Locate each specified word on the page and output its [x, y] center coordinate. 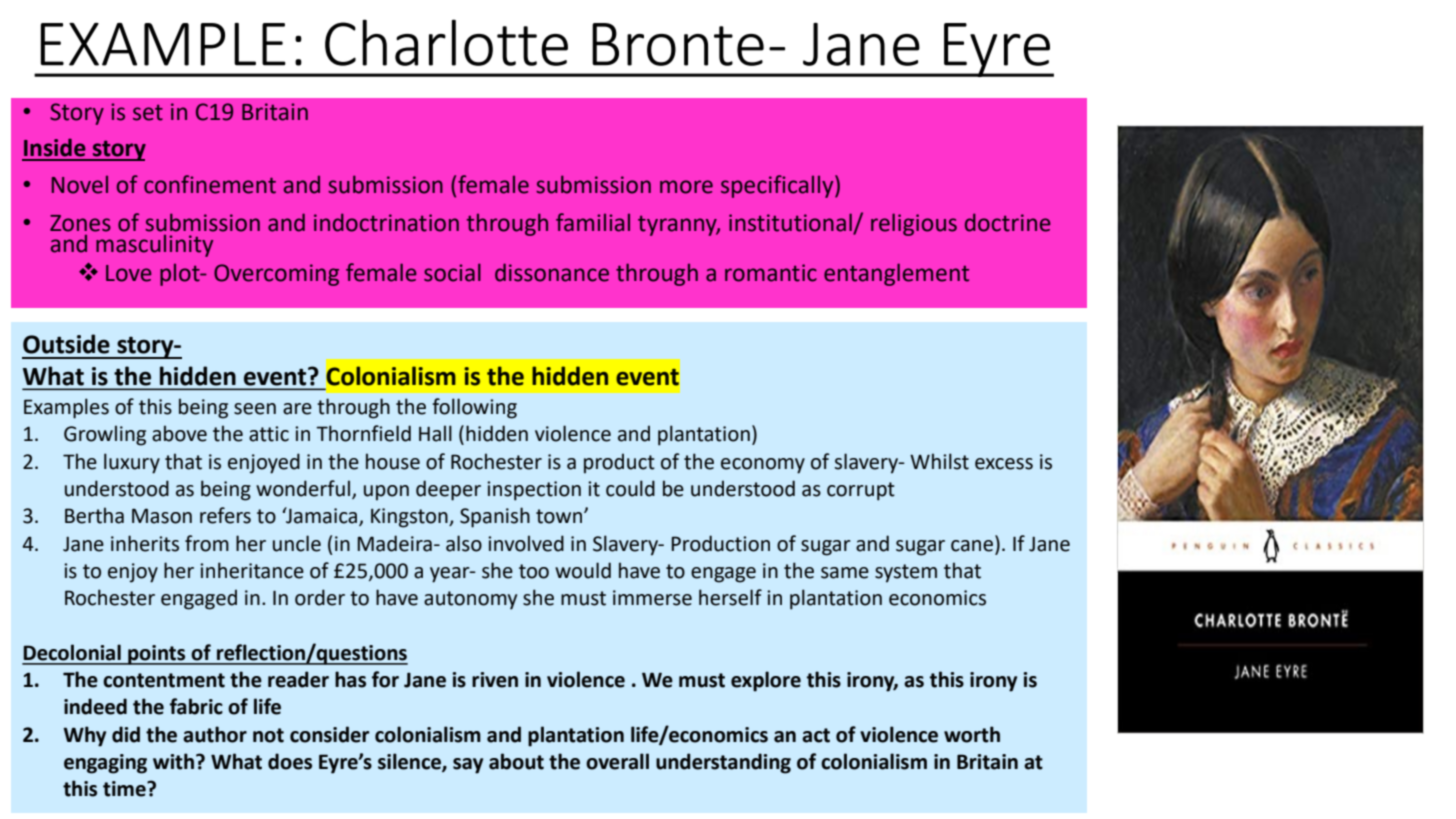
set [148, 112]
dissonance [552, 272]
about [516, 761]
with [175, 761]
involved [526, 543]
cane [972, 546]
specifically [778, 186]
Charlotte [446, 42]
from [207, 543]
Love [129, 273]
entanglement [896, 274]
